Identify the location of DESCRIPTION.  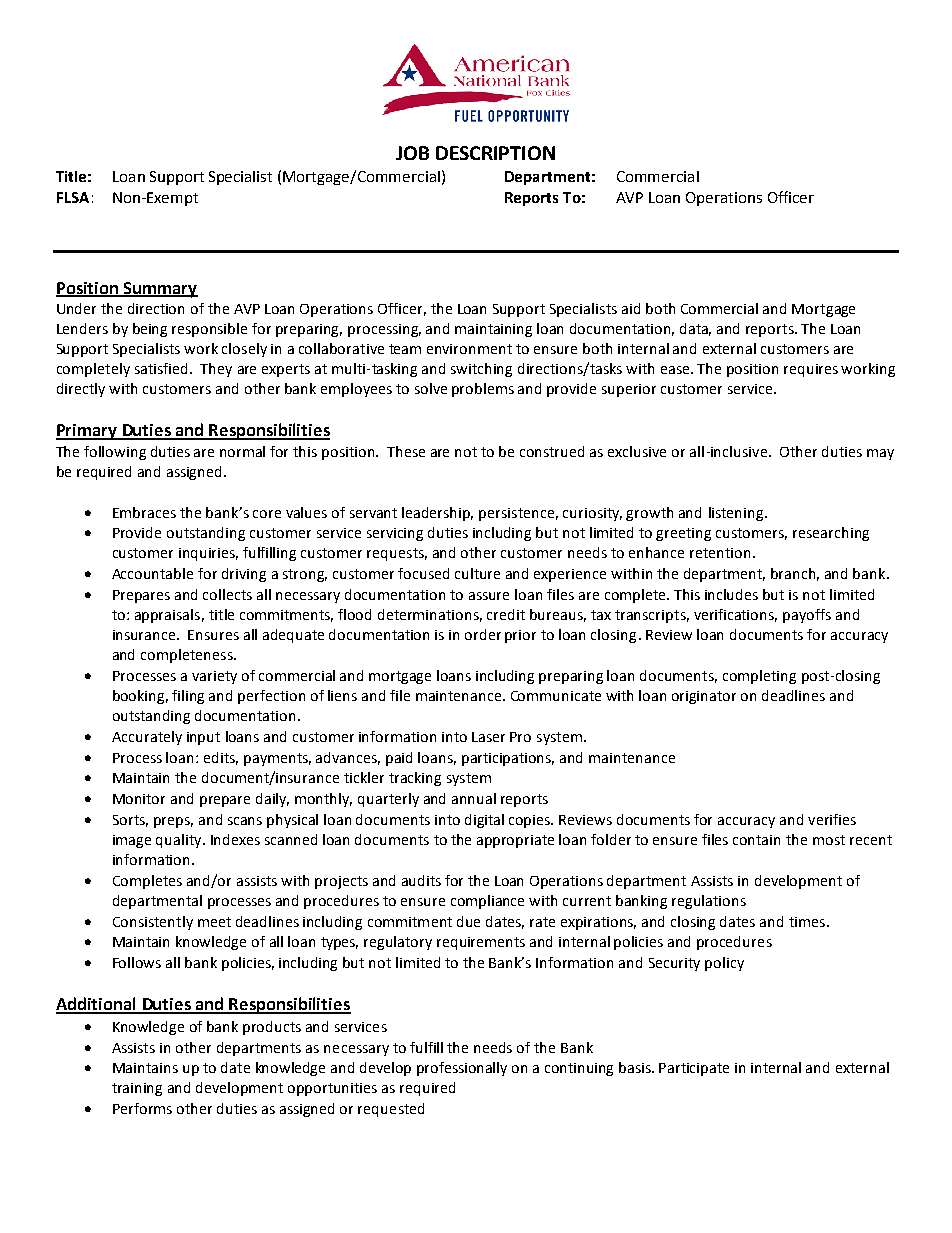
(495, 153).
